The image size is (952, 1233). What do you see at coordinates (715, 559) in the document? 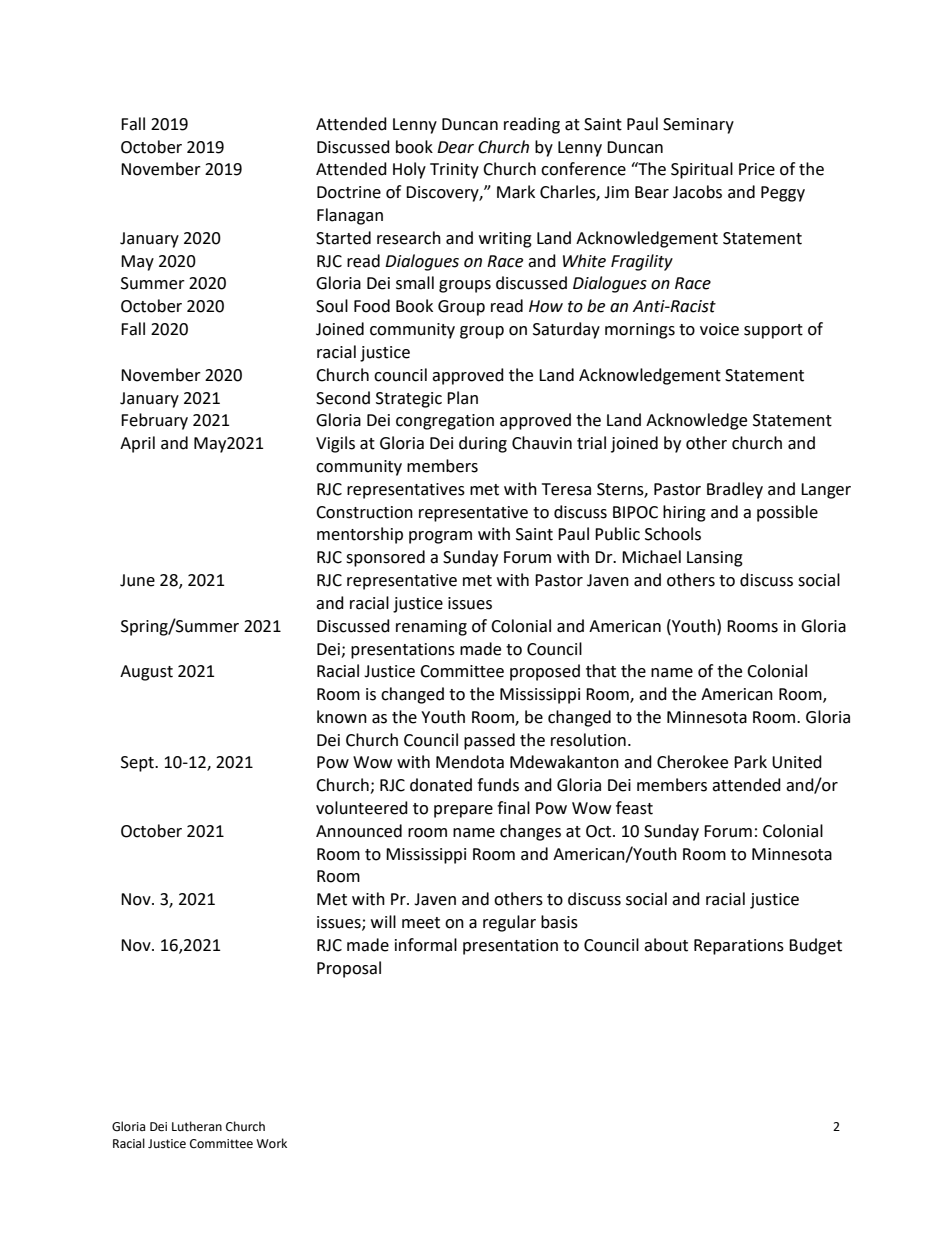
I see `Lansing` at bounding box center [715, 559].
